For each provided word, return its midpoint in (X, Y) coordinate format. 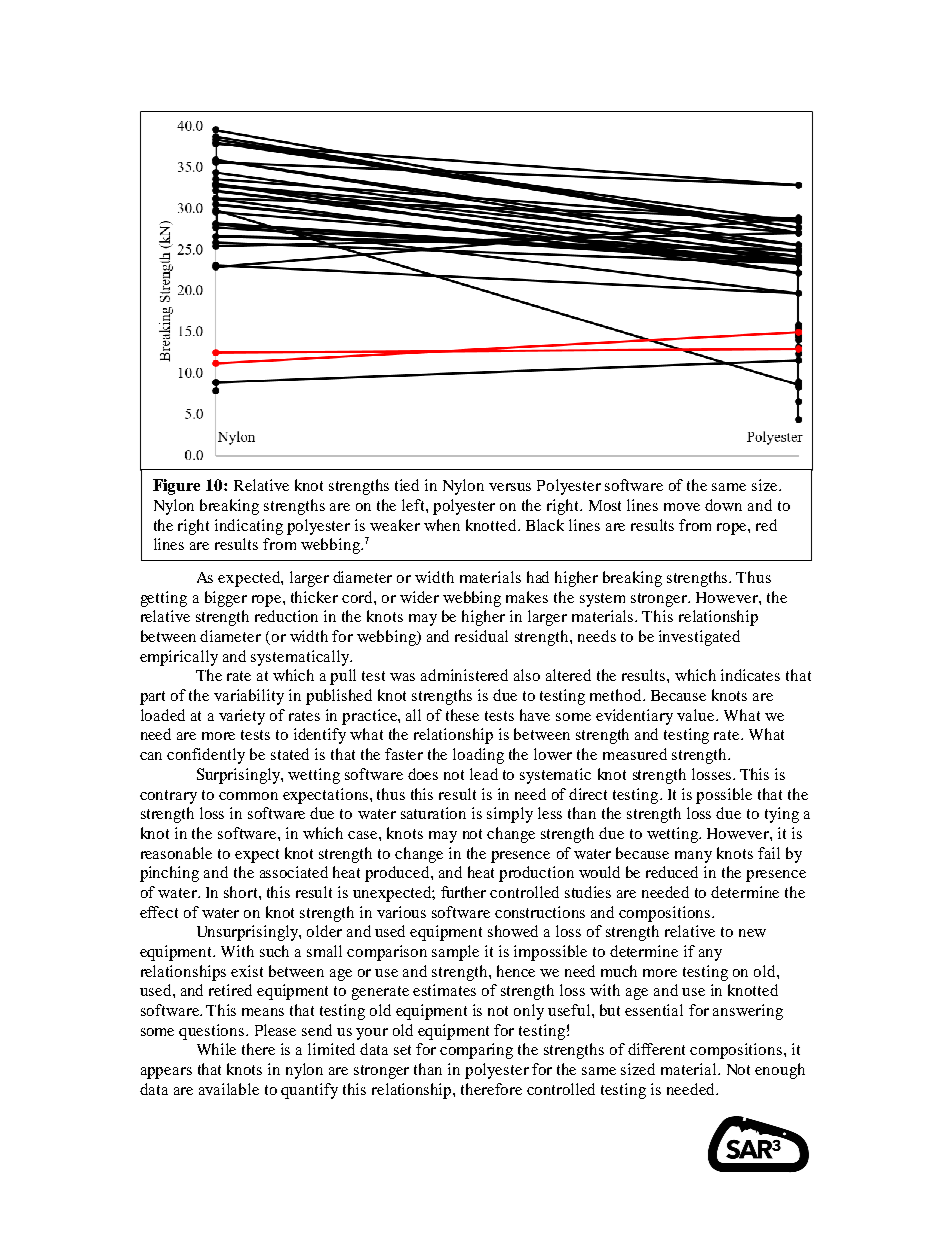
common (248, 796)
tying (782, 815)
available (229, 1089)
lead (484, 774)
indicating (249, 527)
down (723, 505)
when (442, 525)
